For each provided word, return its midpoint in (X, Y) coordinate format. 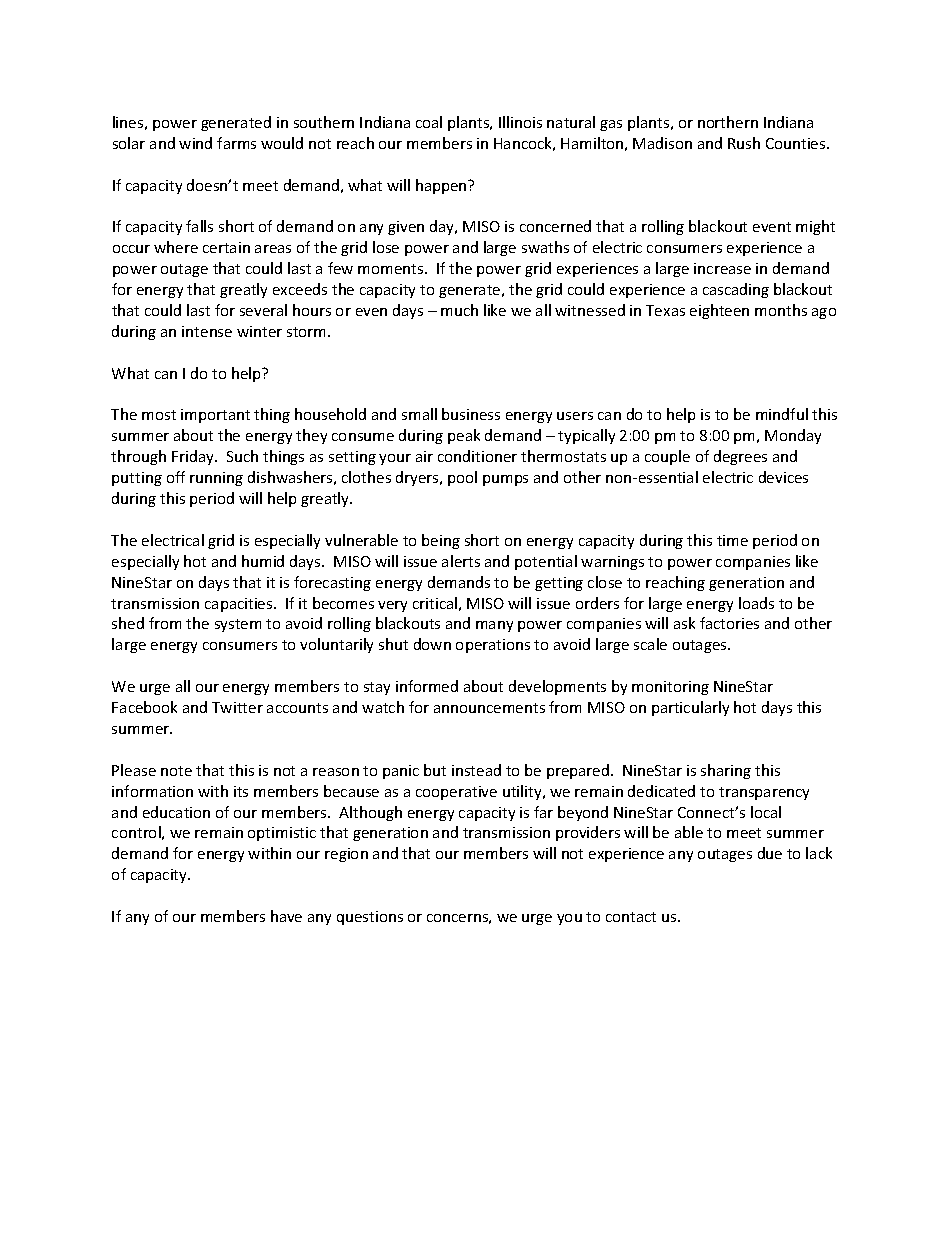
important (215, 416)
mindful (782, 414)
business (471, 414)
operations (493, 646)
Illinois (520, 122)
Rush (744, 143)
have (286, 916)
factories (729, 623)
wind (195, 143)
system (238, 625)
